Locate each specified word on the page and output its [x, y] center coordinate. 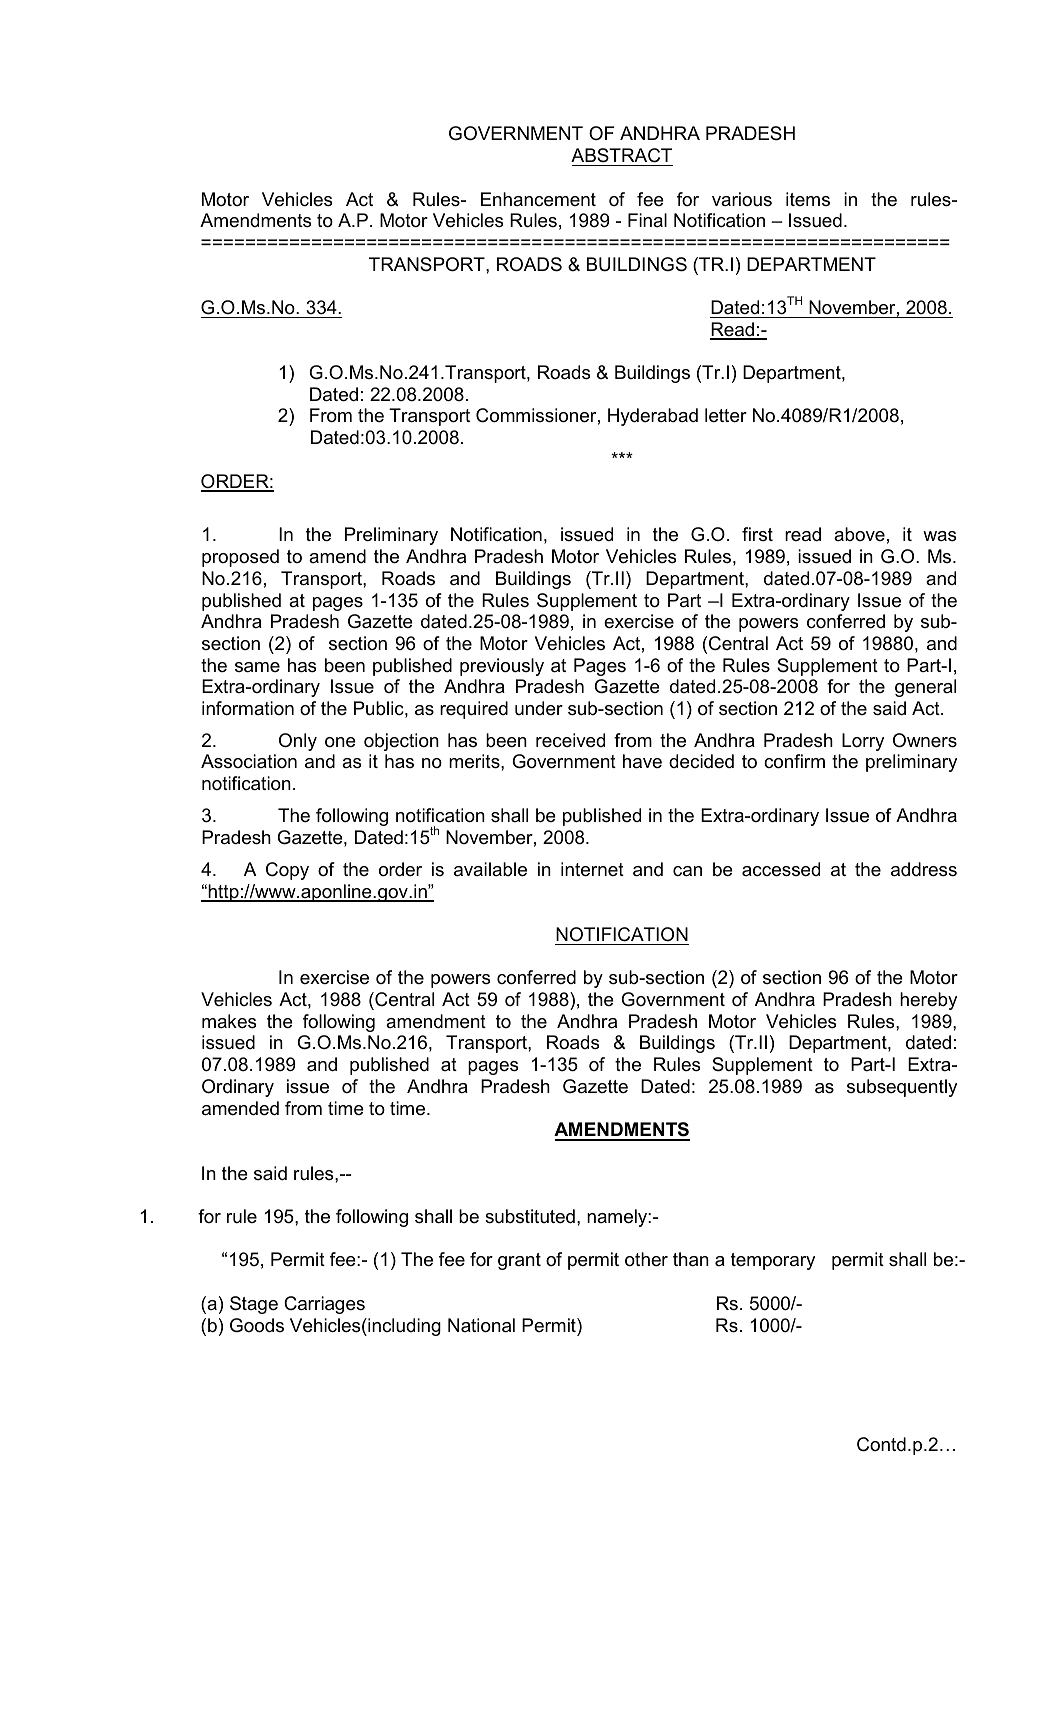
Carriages [324, 1305]
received [570, 740]
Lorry [863, 742]
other [646, 1259]
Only [298, 742]
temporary [773, 1261]
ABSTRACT [621, 155]
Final [647, 220]
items [808, 199]
